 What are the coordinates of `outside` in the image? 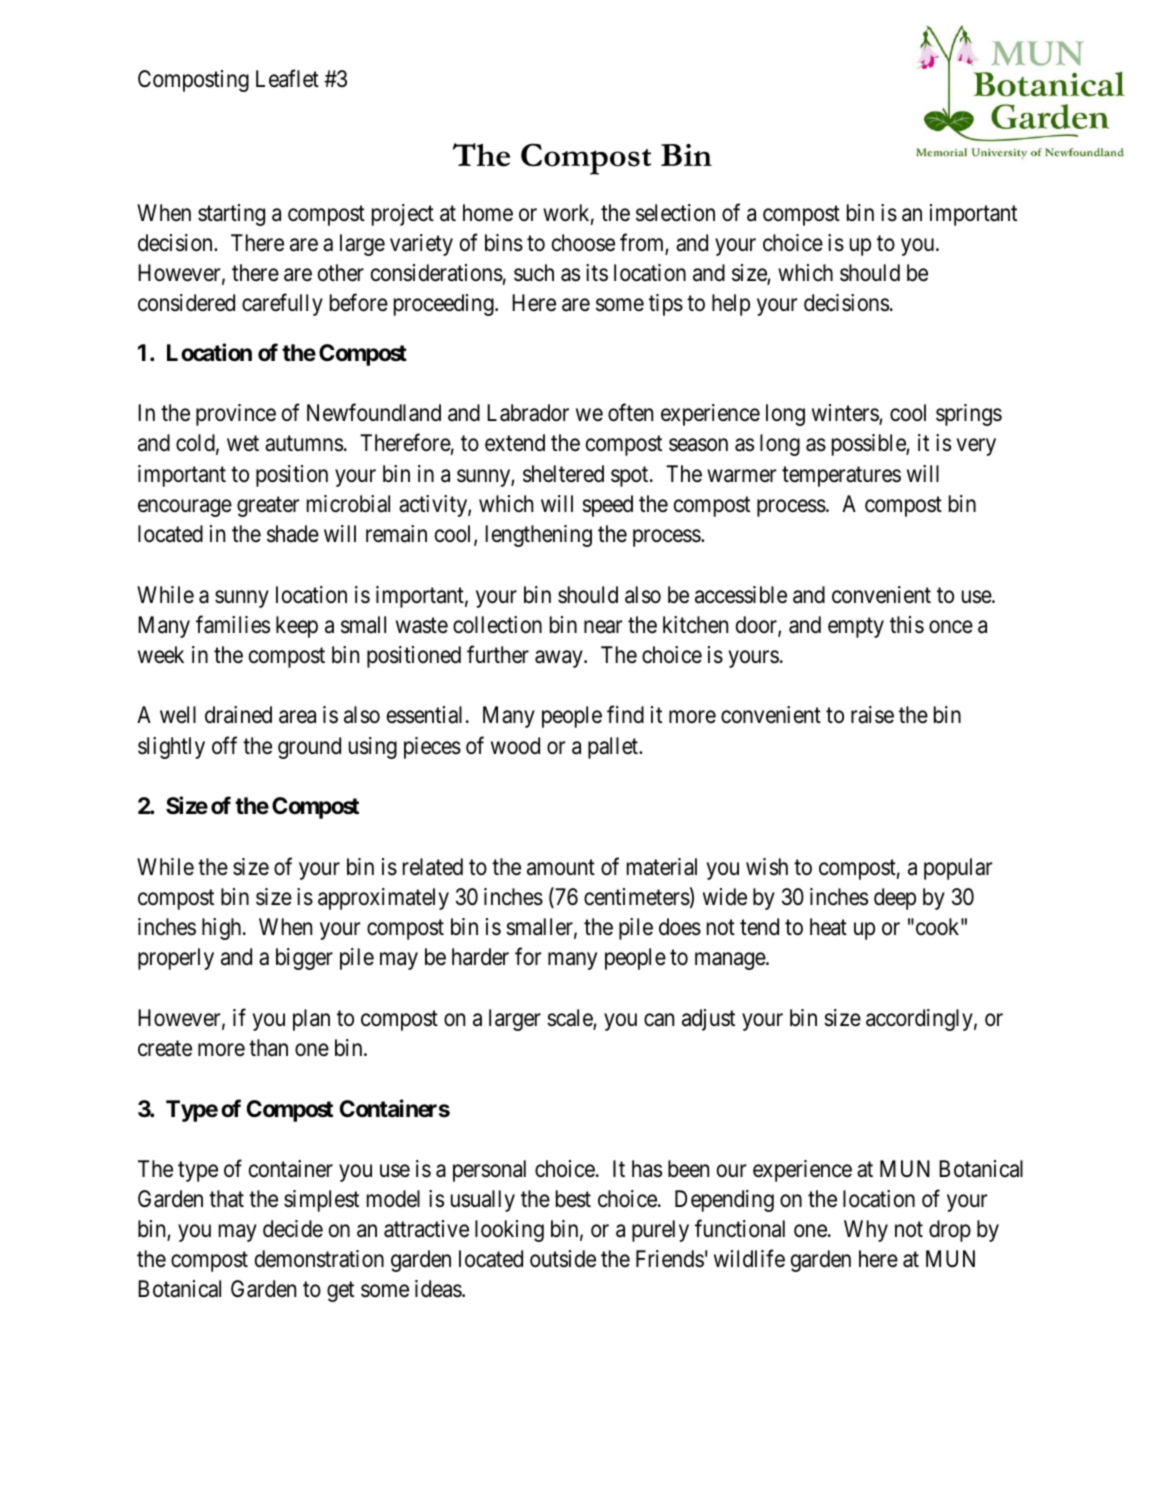 It's located at (563, 1259).
